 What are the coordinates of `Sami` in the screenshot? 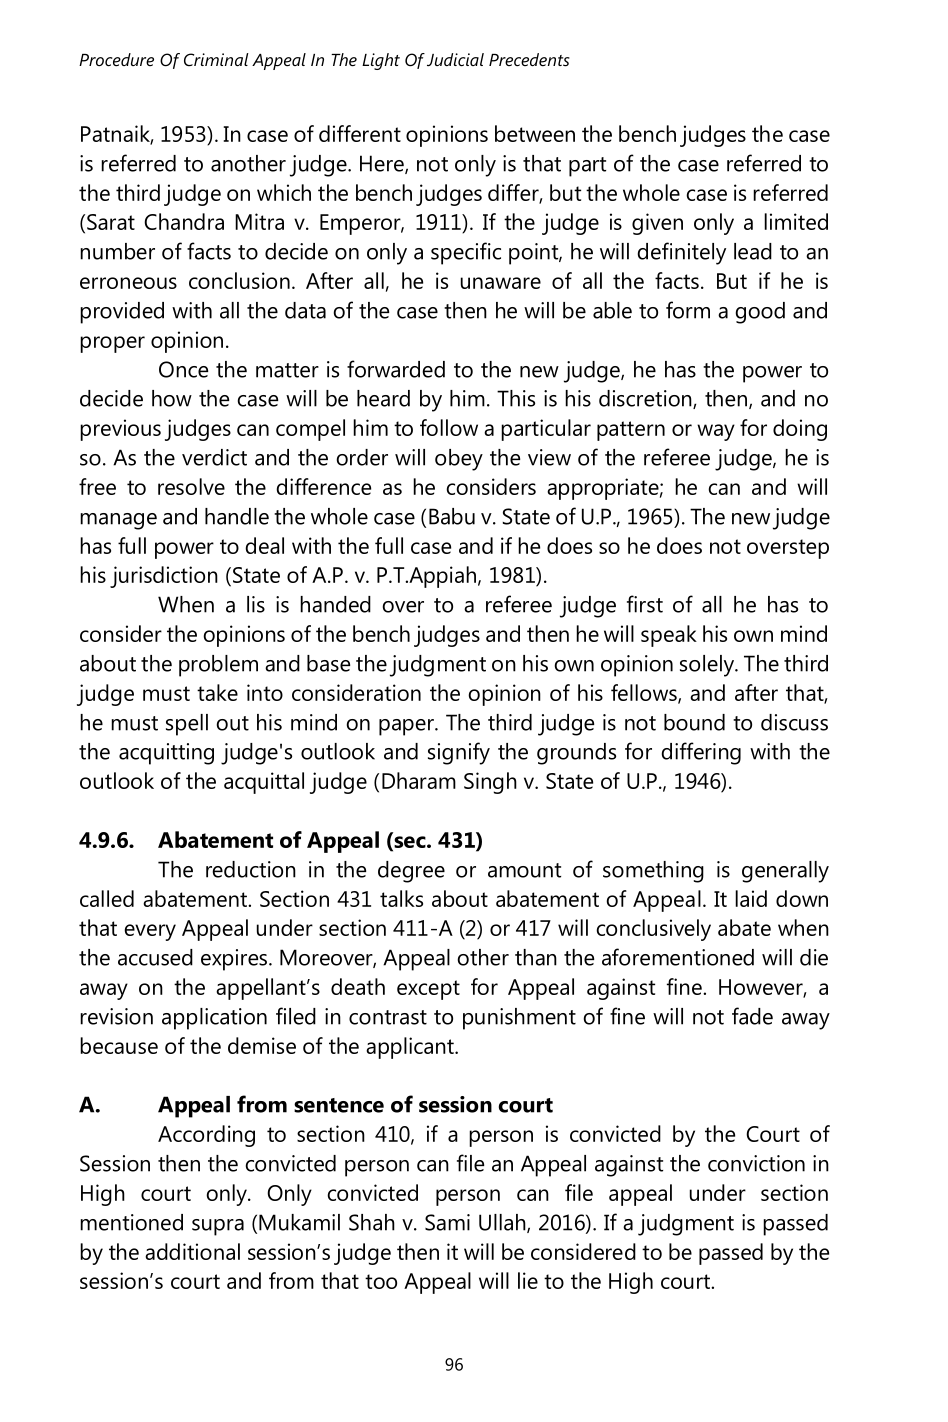 It's located at (447, 1222).
